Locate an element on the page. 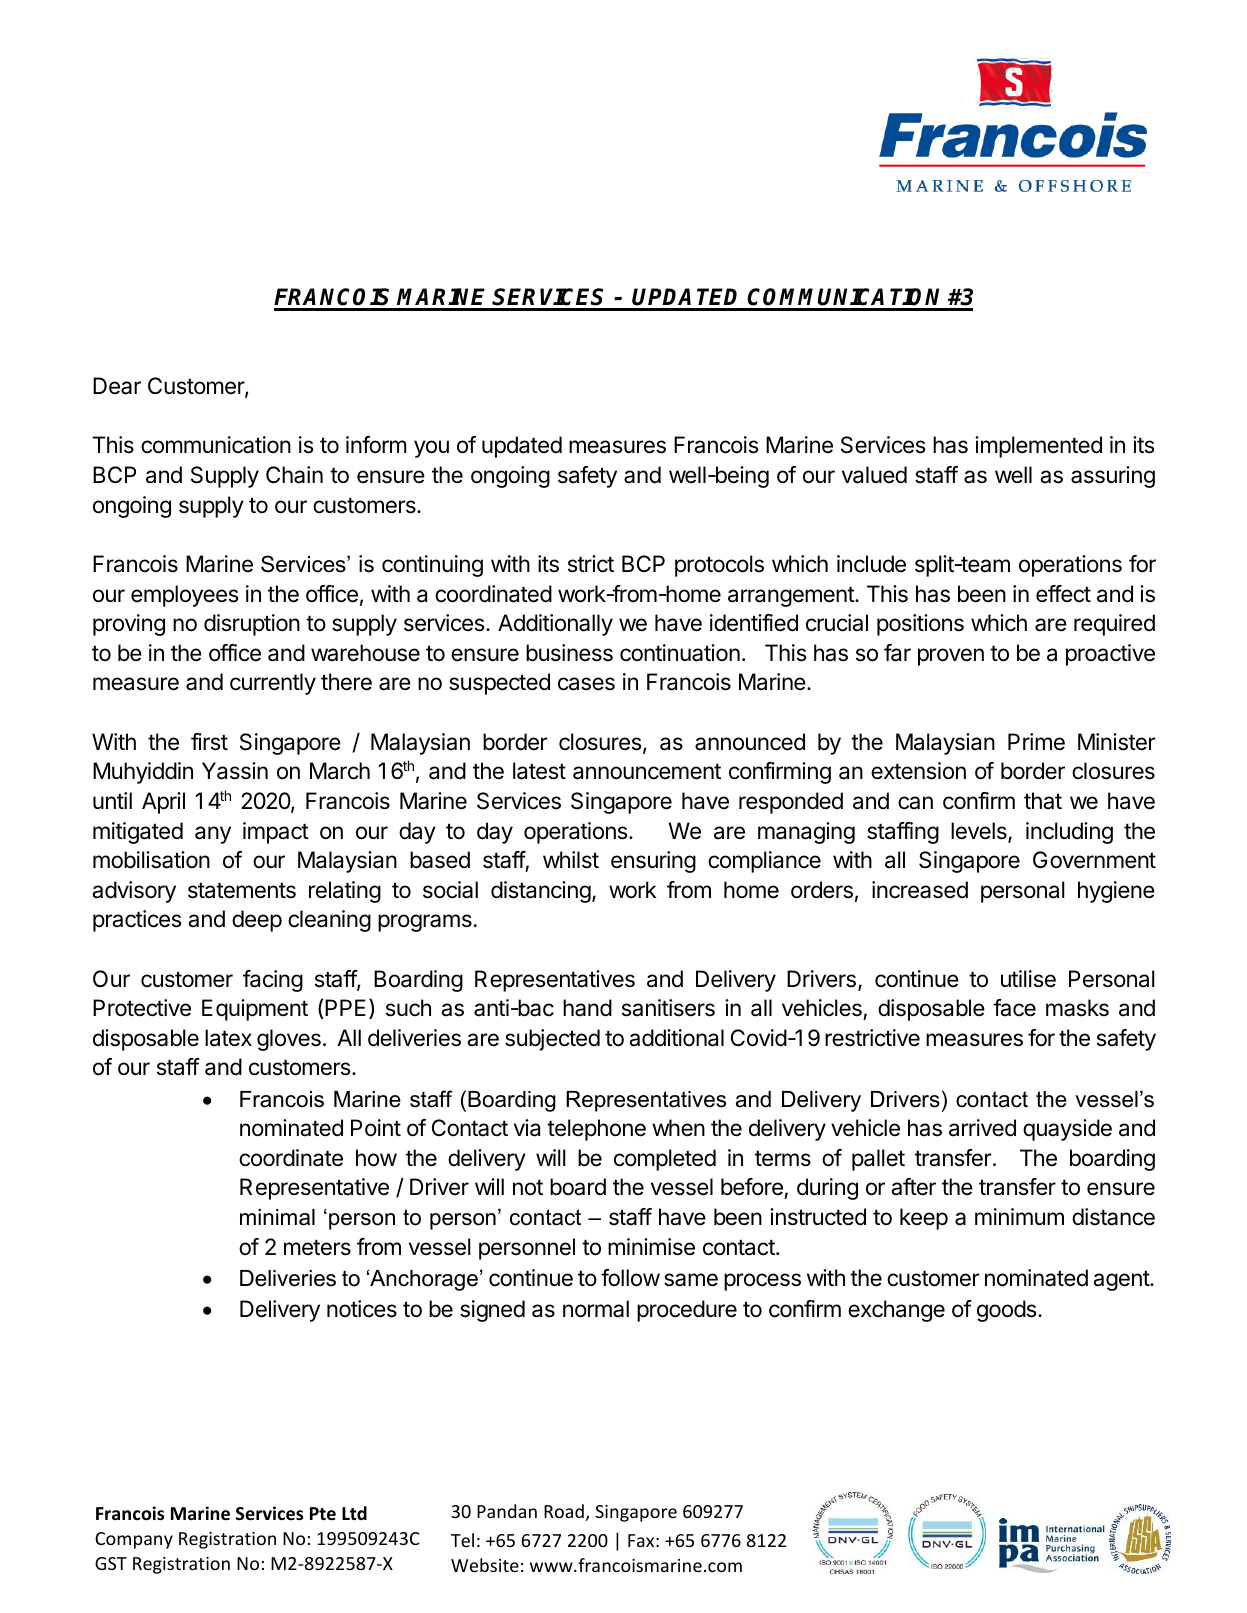  disruption is located at coordinates (252, 625).
